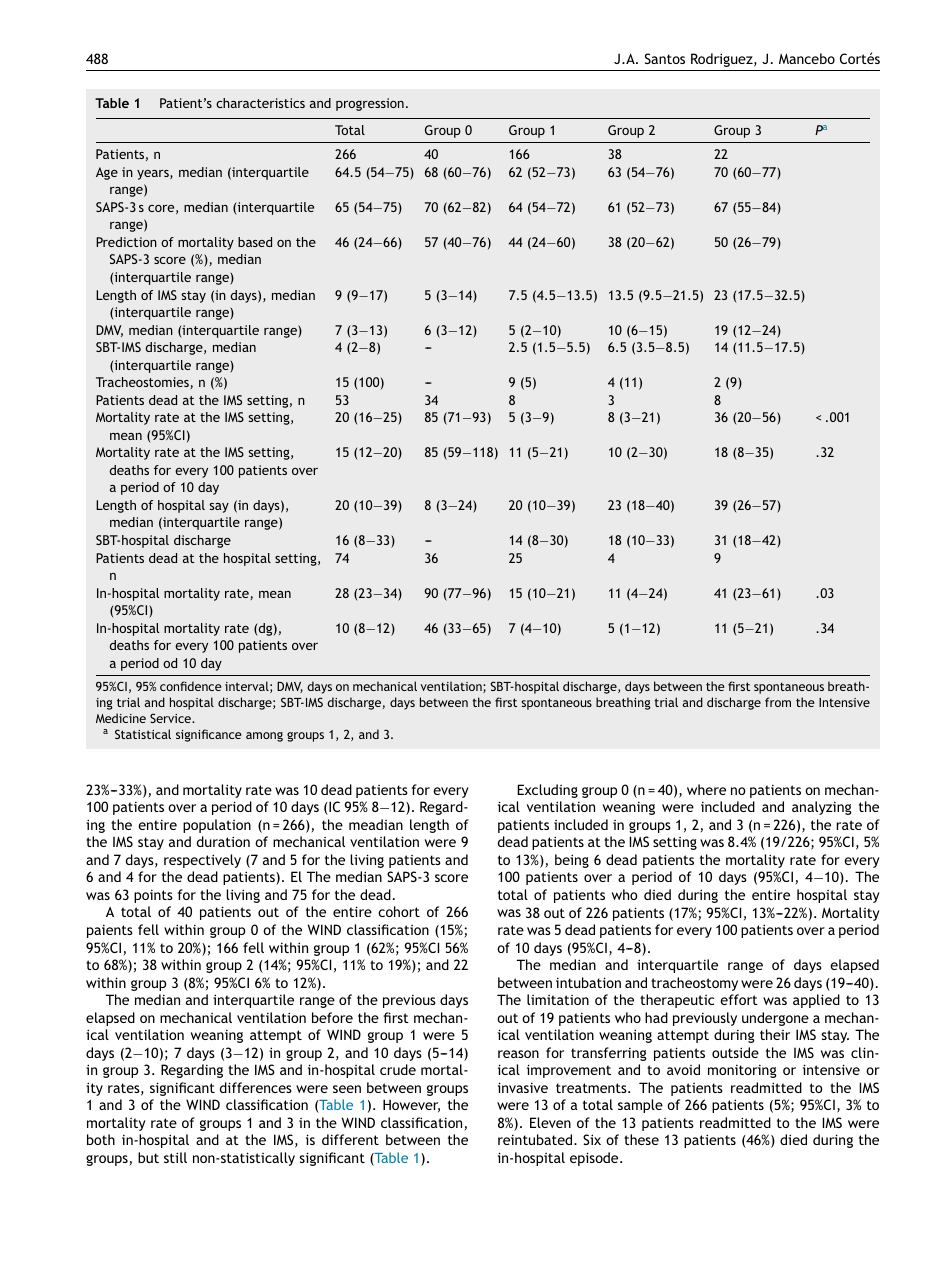 Image resolution: width=952 pixels, height=1270 pixels. What do you see at coordinates (665, 58) in the screenshot?
I see `Santos` at bounding box center [665, 58].
